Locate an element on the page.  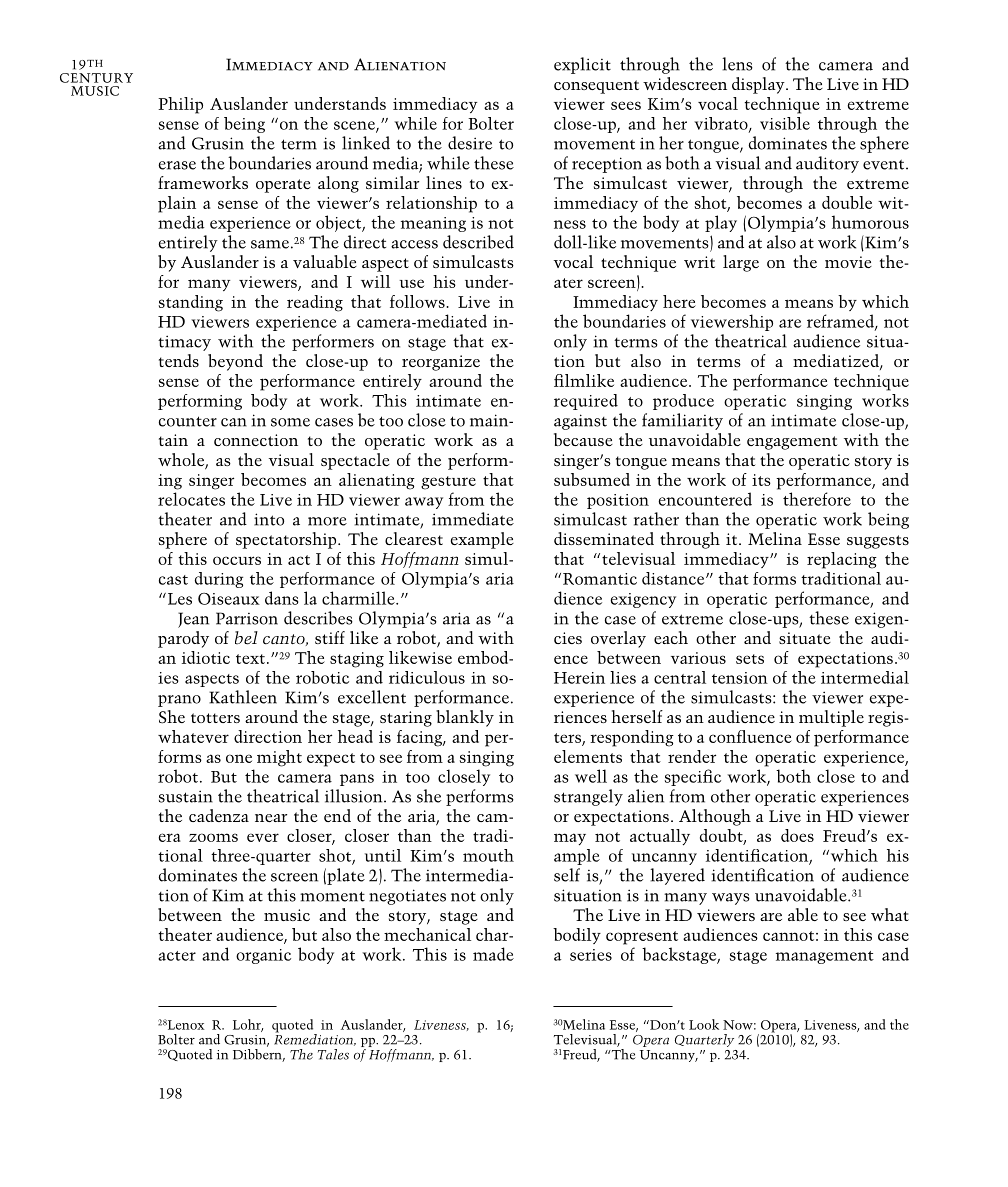
Look is located at coordinates (704, 1024).
